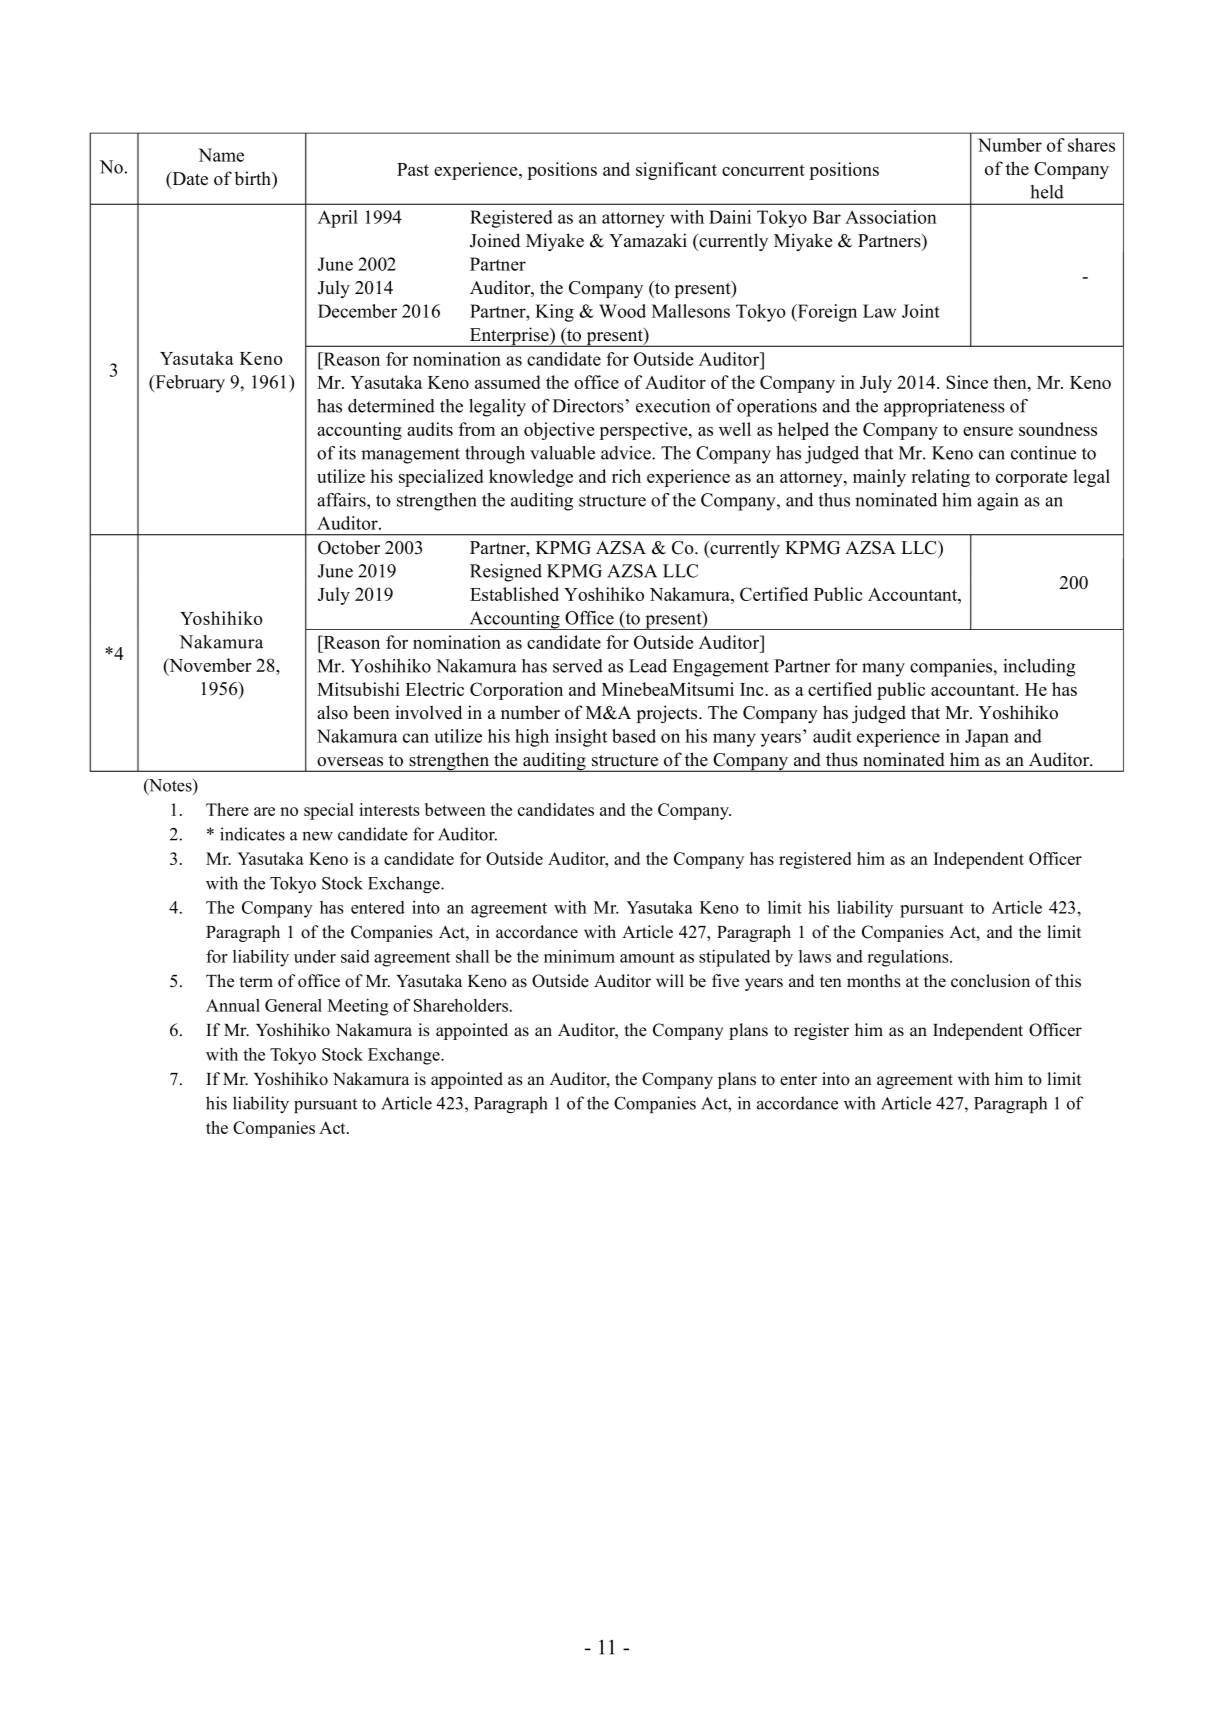 Image resolution: width=1213 pixels, height=1717 pixels. Describe the element at coordinates (988, 431) in the screenshot. I see `ensure` at that location.
